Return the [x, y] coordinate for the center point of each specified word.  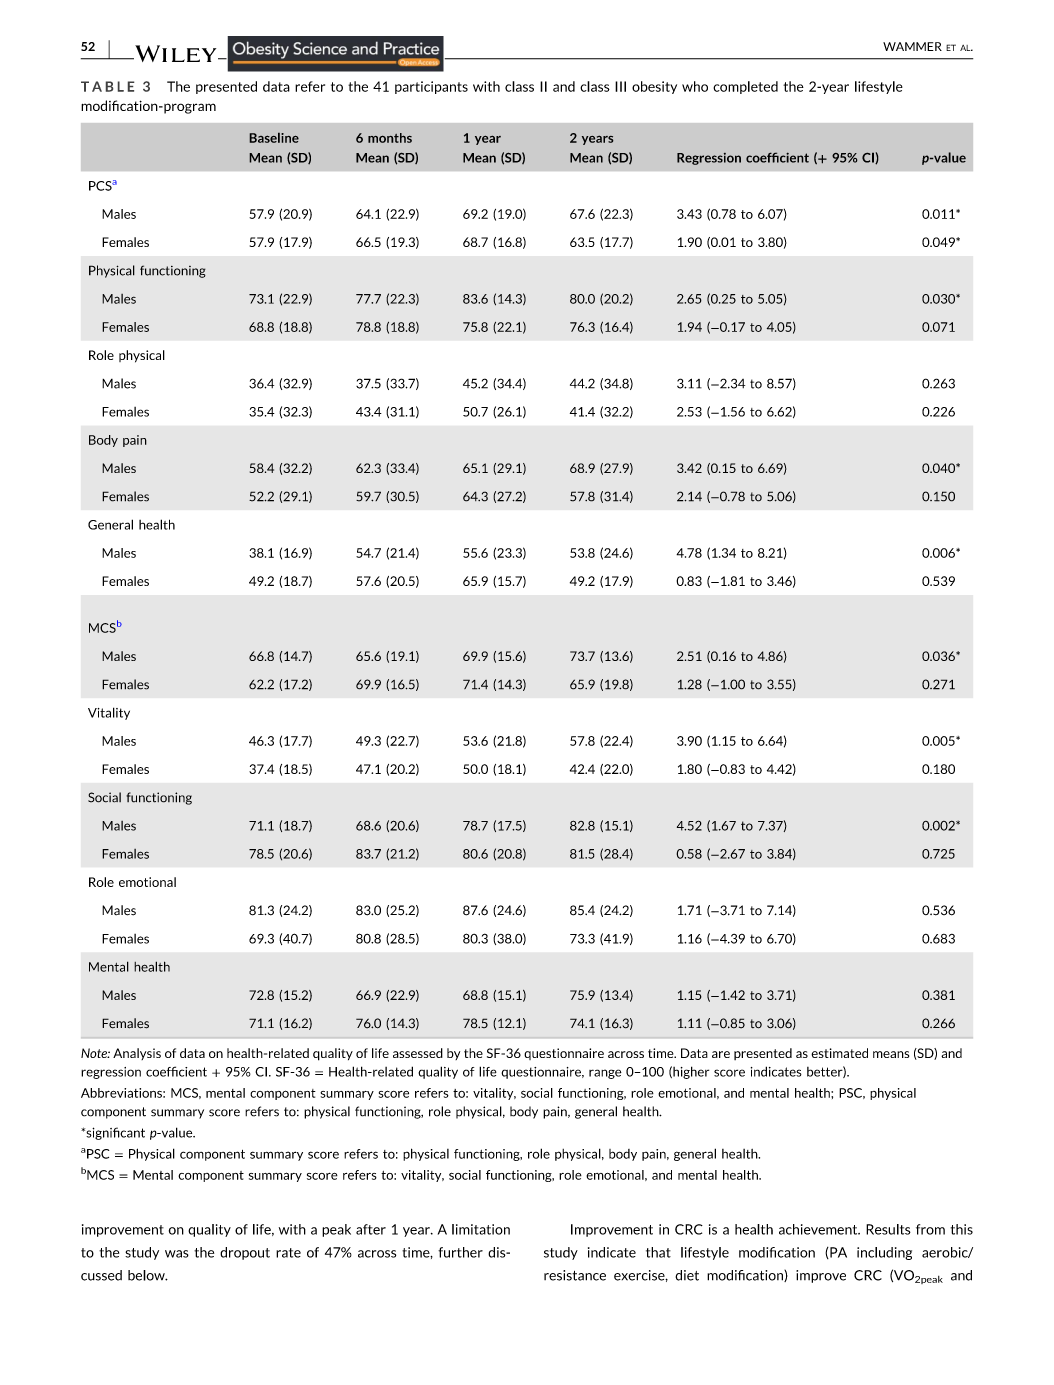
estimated [839, 1053]
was [177, 1254]
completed [745, 87]
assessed [418, 1053]
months [390, 138]
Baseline [274, 137]
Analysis [137, 1054]
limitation [481, 1229]
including [884, 1253]
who [695, 86]
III [620, 86]
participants [431, 87]
